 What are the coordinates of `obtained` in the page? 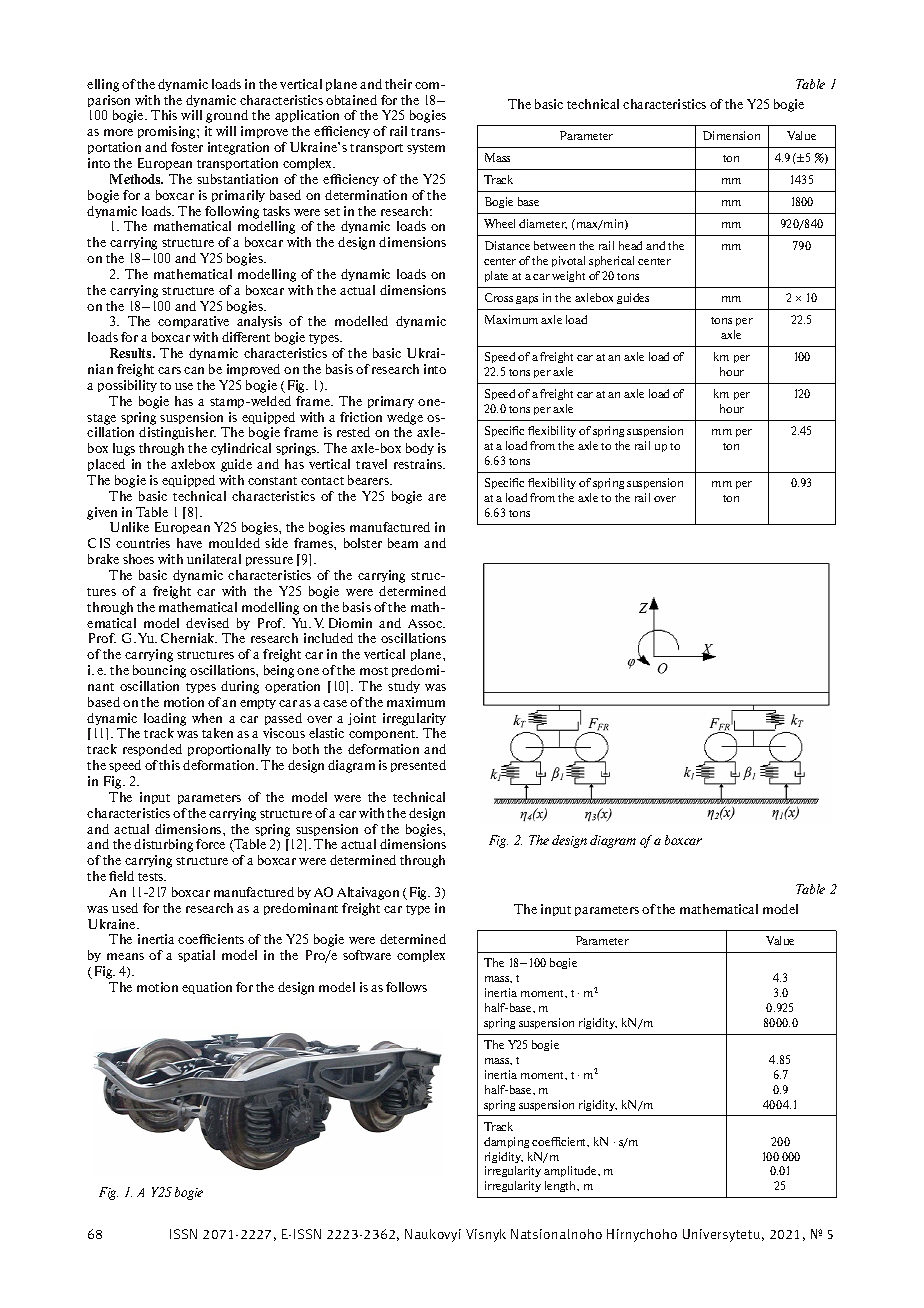 It's located at (351, 100).
